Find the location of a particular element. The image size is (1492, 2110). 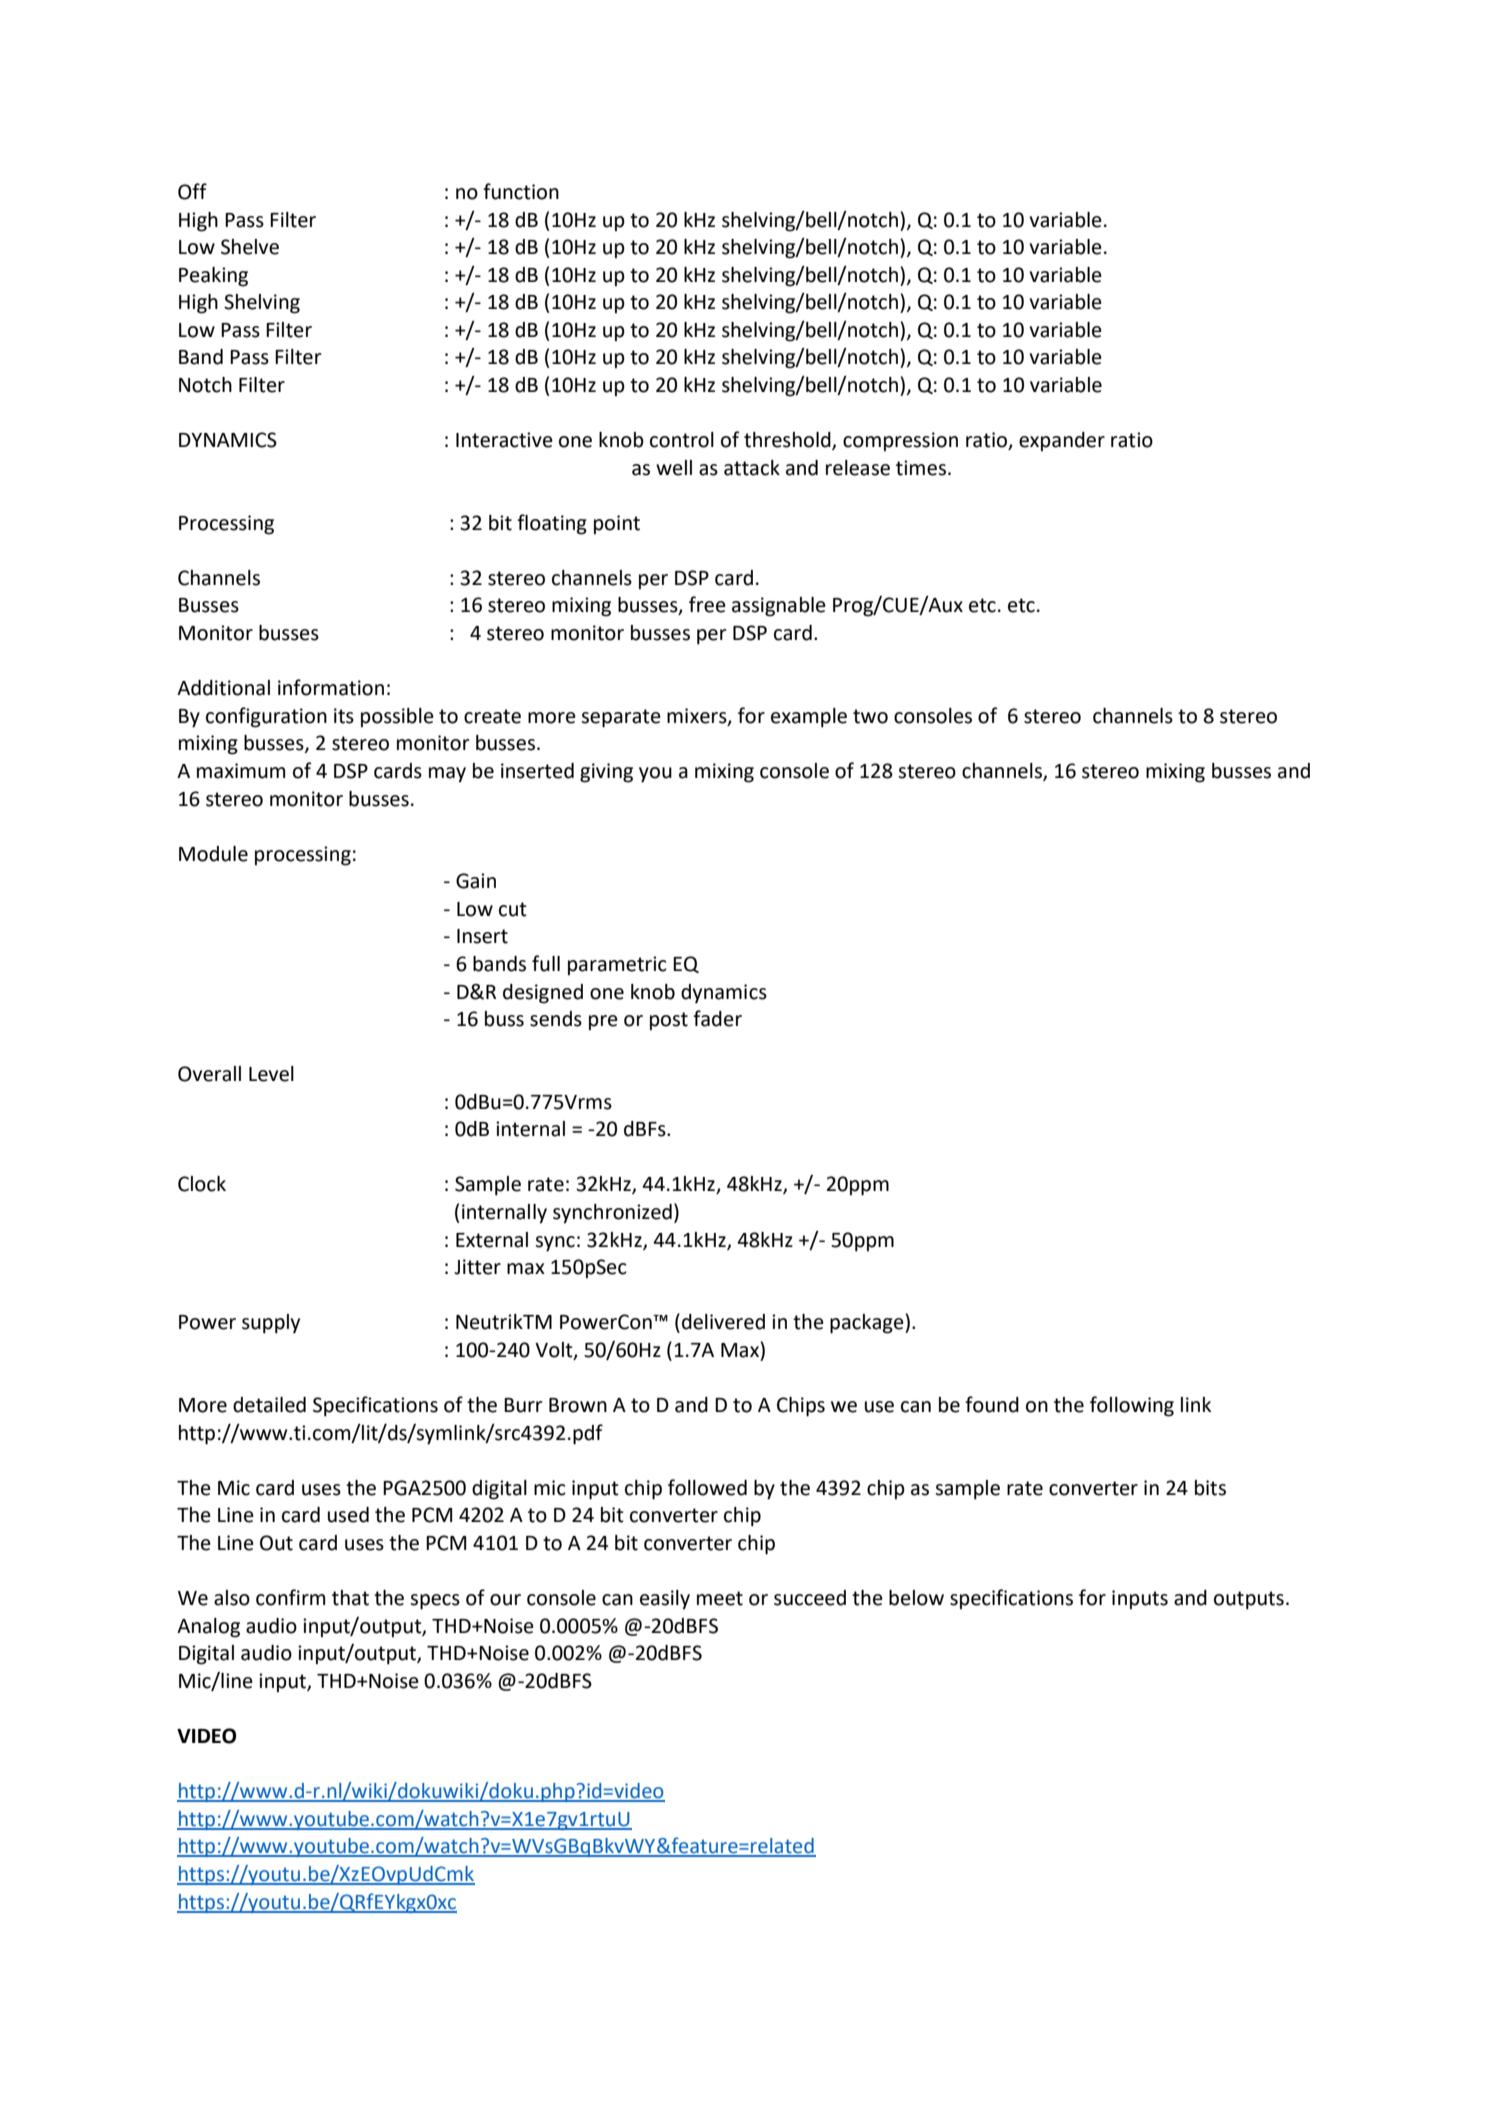

package is located at coordinates (868, 1324).
